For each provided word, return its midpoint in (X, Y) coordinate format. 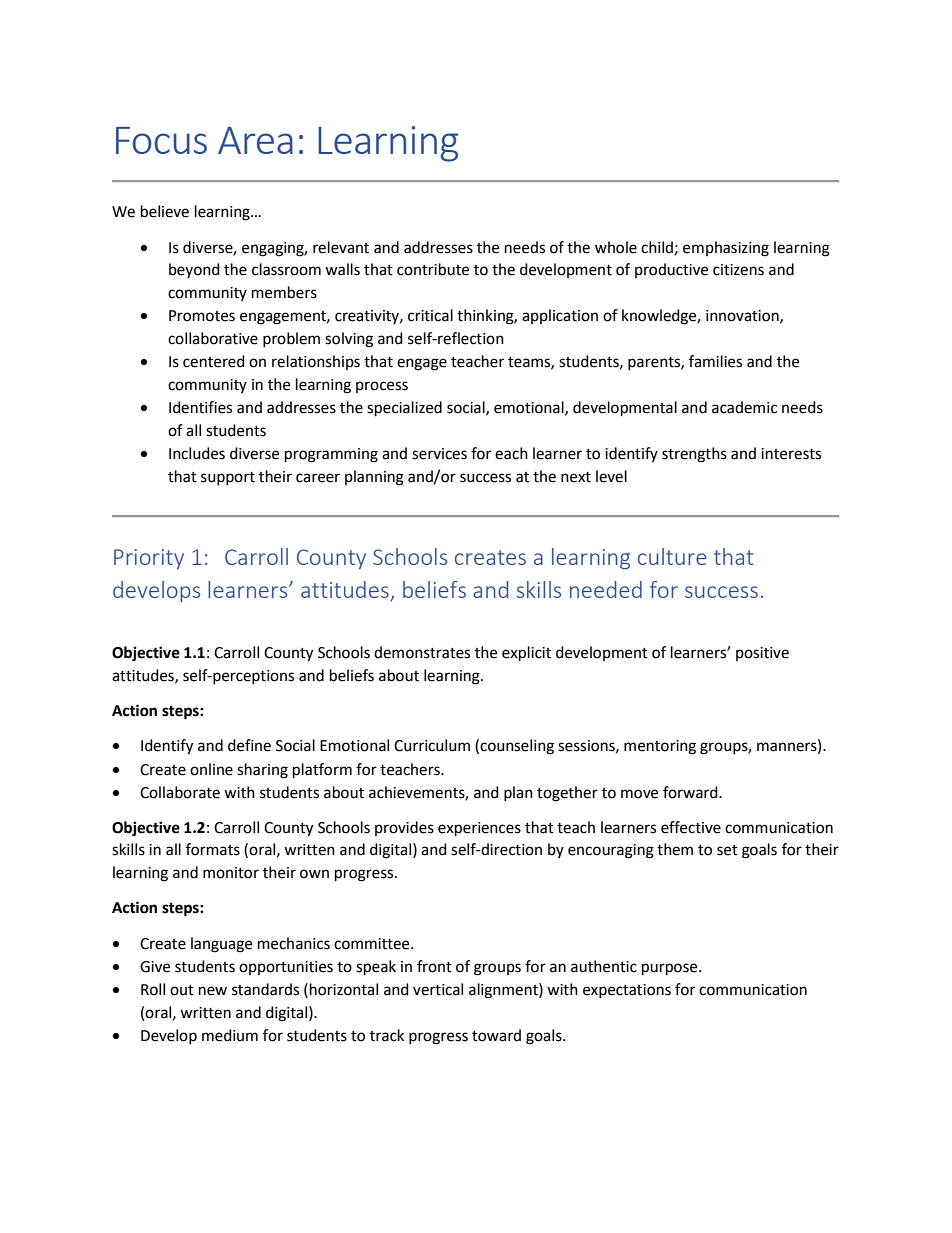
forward (691, 792)
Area (255, 140)
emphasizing (726, 249)
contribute (433, 269)
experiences (479, 829)
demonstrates (422, 652)
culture (672, 556)
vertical (438, 989)
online (211, 769)
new (213, 991)
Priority (149, 559)
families (715, 361)
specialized (404, 409)
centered (214, 361)
